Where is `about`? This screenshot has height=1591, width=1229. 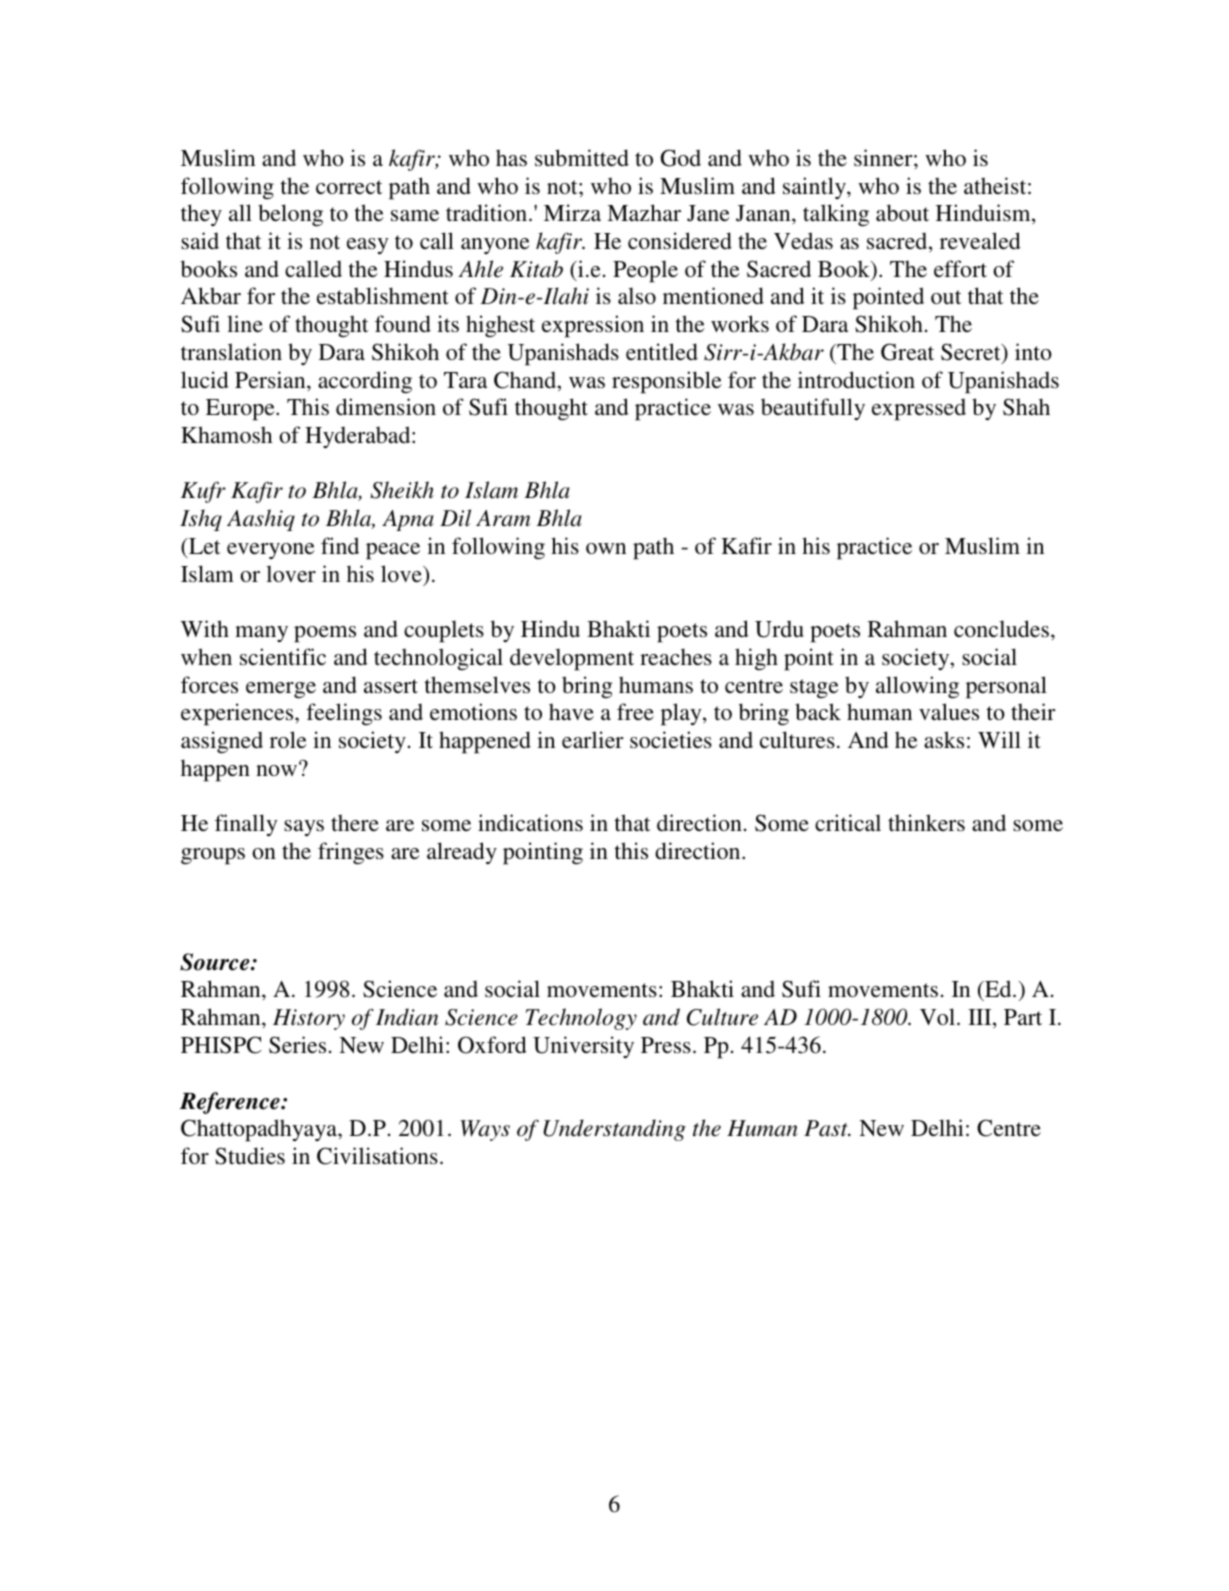
about is located at coordinates (902, 212).
